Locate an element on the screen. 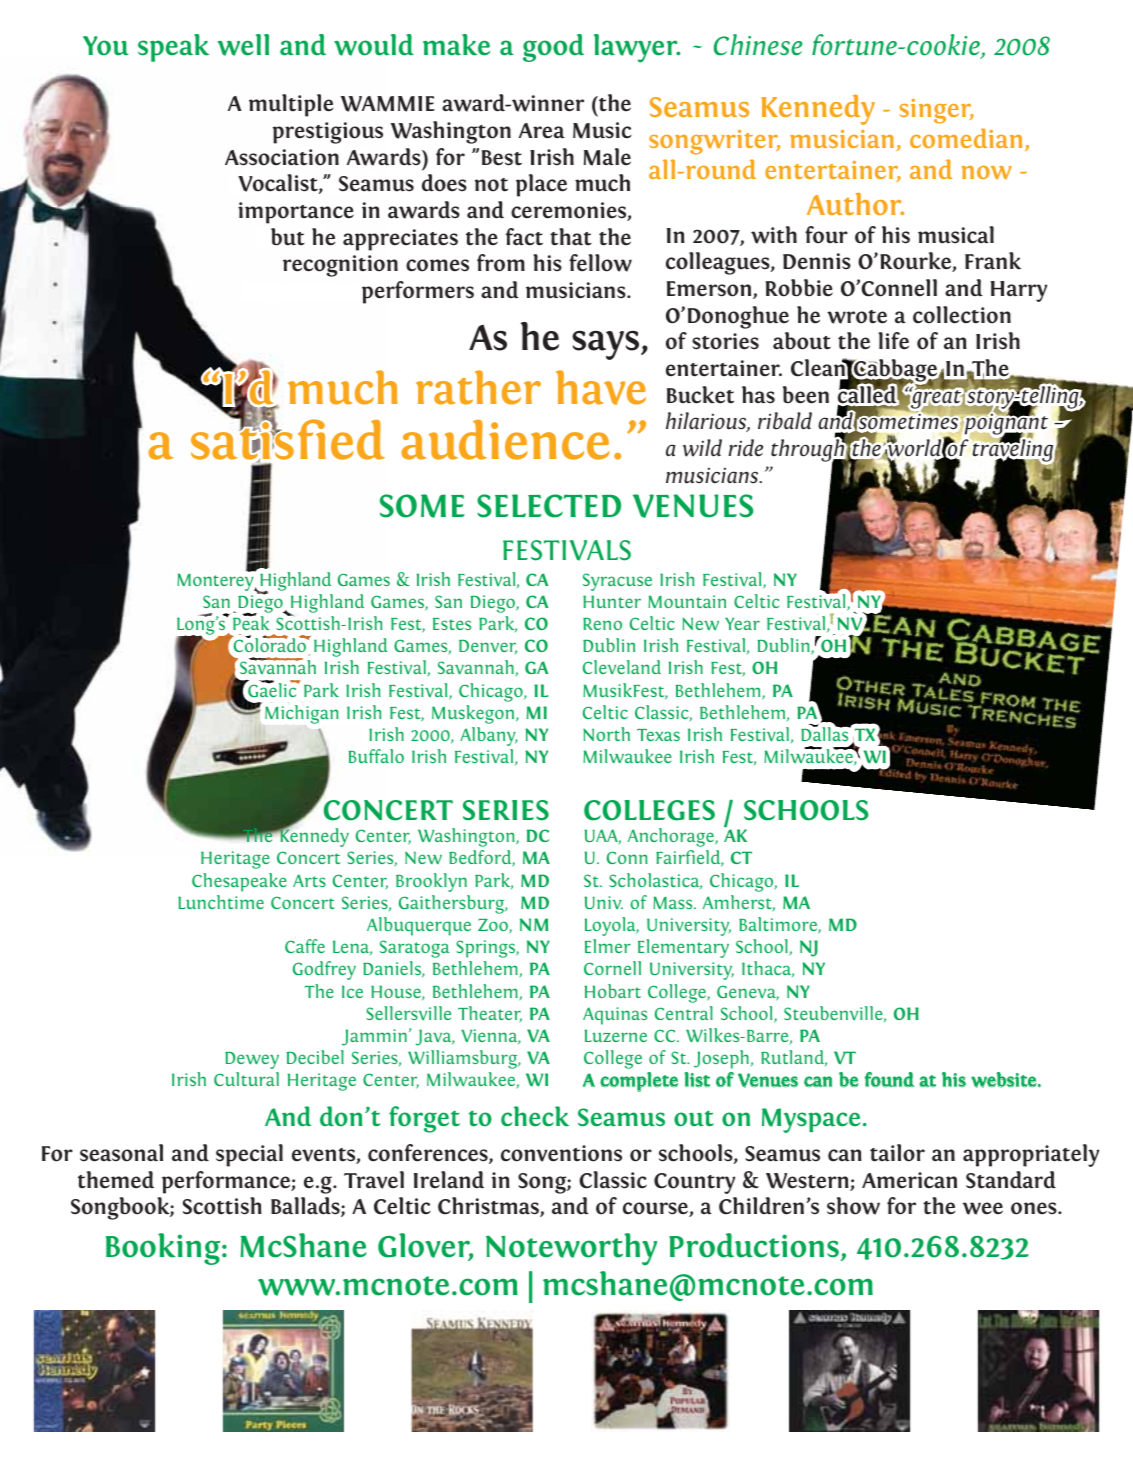 This screenshot has height=1466, width=1133. says is located at coordinates (607, 345).
